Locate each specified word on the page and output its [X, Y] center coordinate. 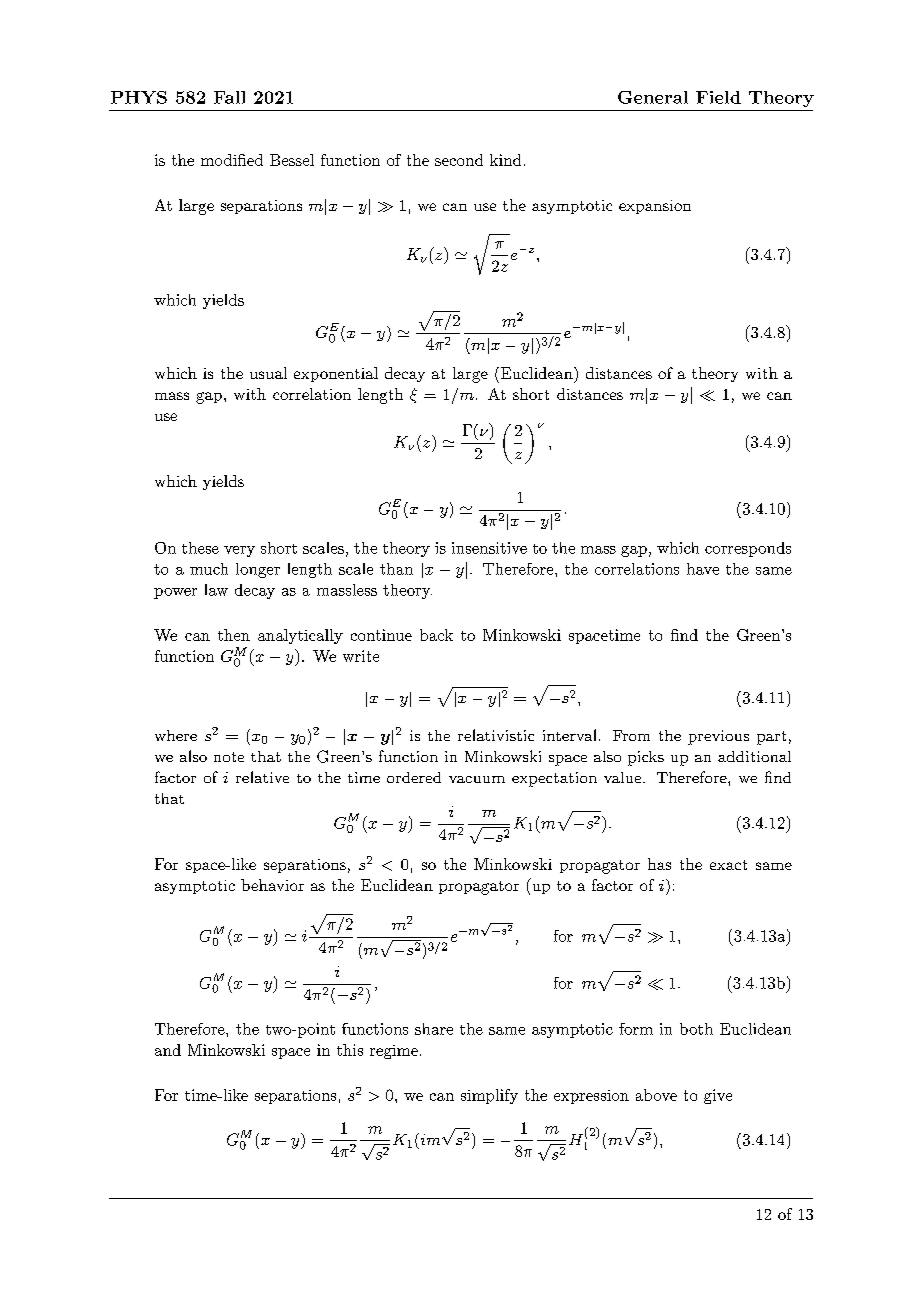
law [216, 590]
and [168, 1050]
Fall [229, 97]
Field [718, 97]
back [436, 635]
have [703, 569]
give [718, 1096]
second [459, 160]
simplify [489, 1096]
